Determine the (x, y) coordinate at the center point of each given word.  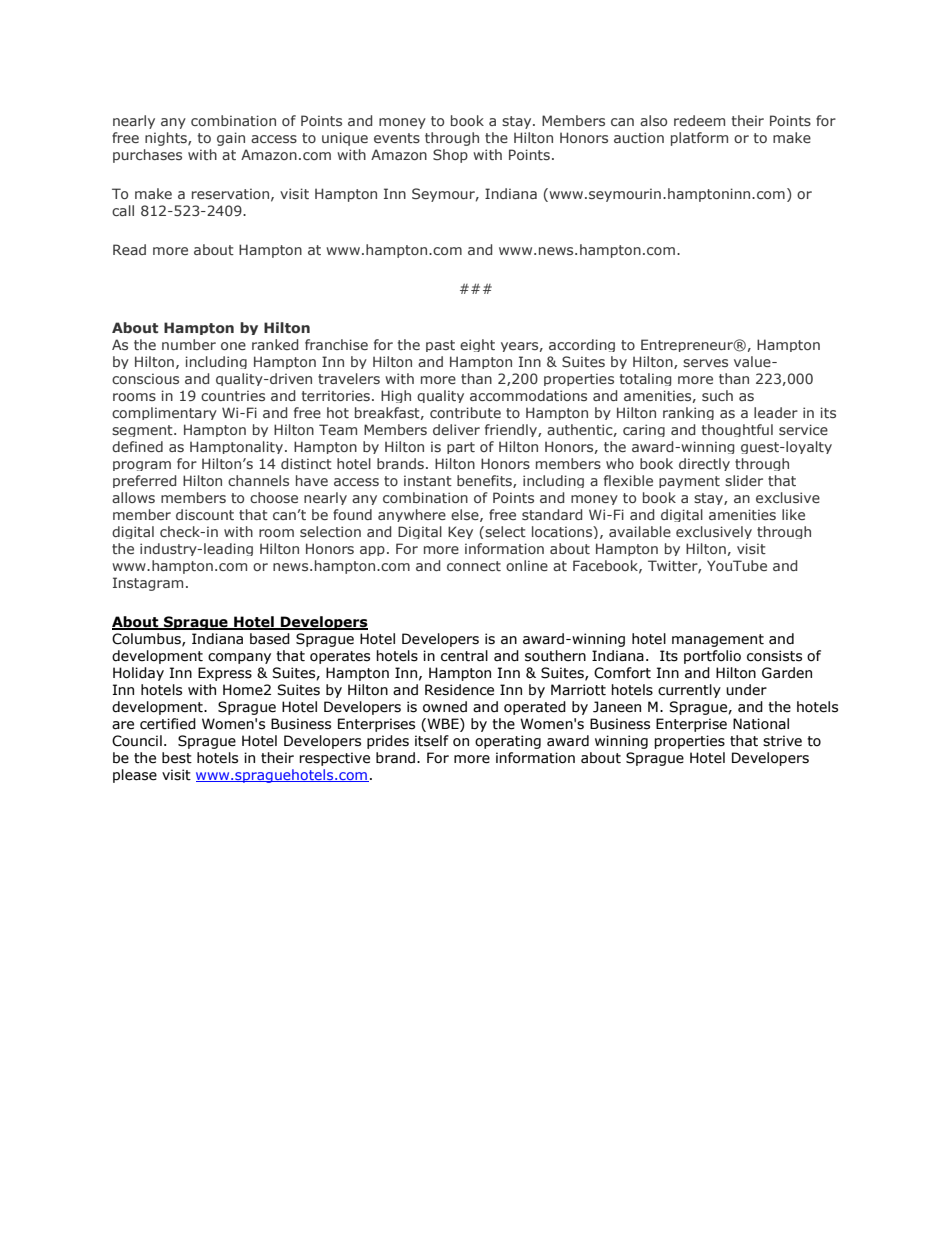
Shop (450, 156)
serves (705, 363)
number (189, 344)
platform (699, 139)
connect (474, 566)
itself (432, 741)
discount (205, 514)
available (640, 531)
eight (477, 345)
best (177, 758)
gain (231, 139)
